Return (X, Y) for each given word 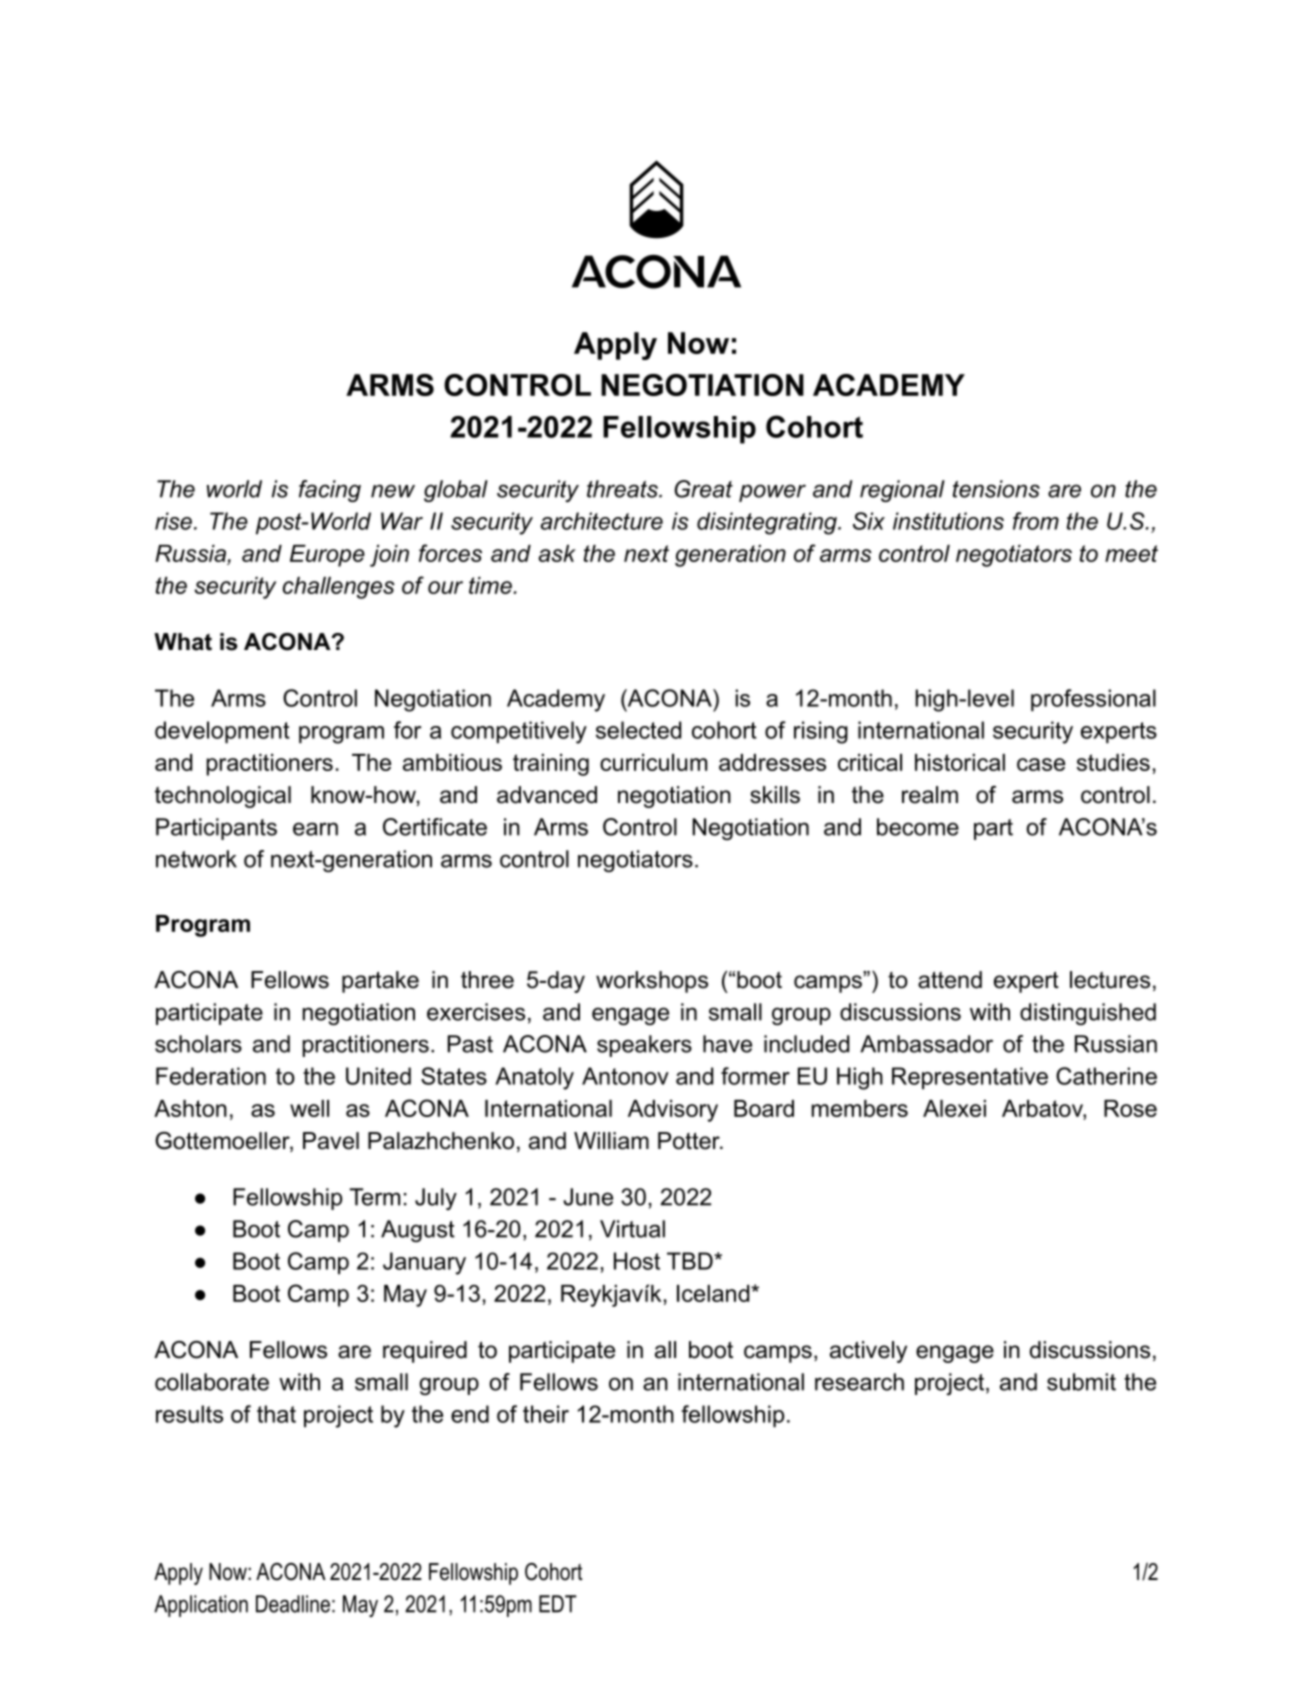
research (859, 1382)
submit (1081, 1382)
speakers (644, 1046)
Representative (970, 1078)
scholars (198, 1044)
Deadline (293, 1604)
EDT (558, 1604)
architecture (602, 521)
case (1041, 764)
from (1036, 521)
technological (223, 797)
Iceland (714, 1293)
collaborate (212, 1382)
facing (330, 491)
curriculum (653, 762)
